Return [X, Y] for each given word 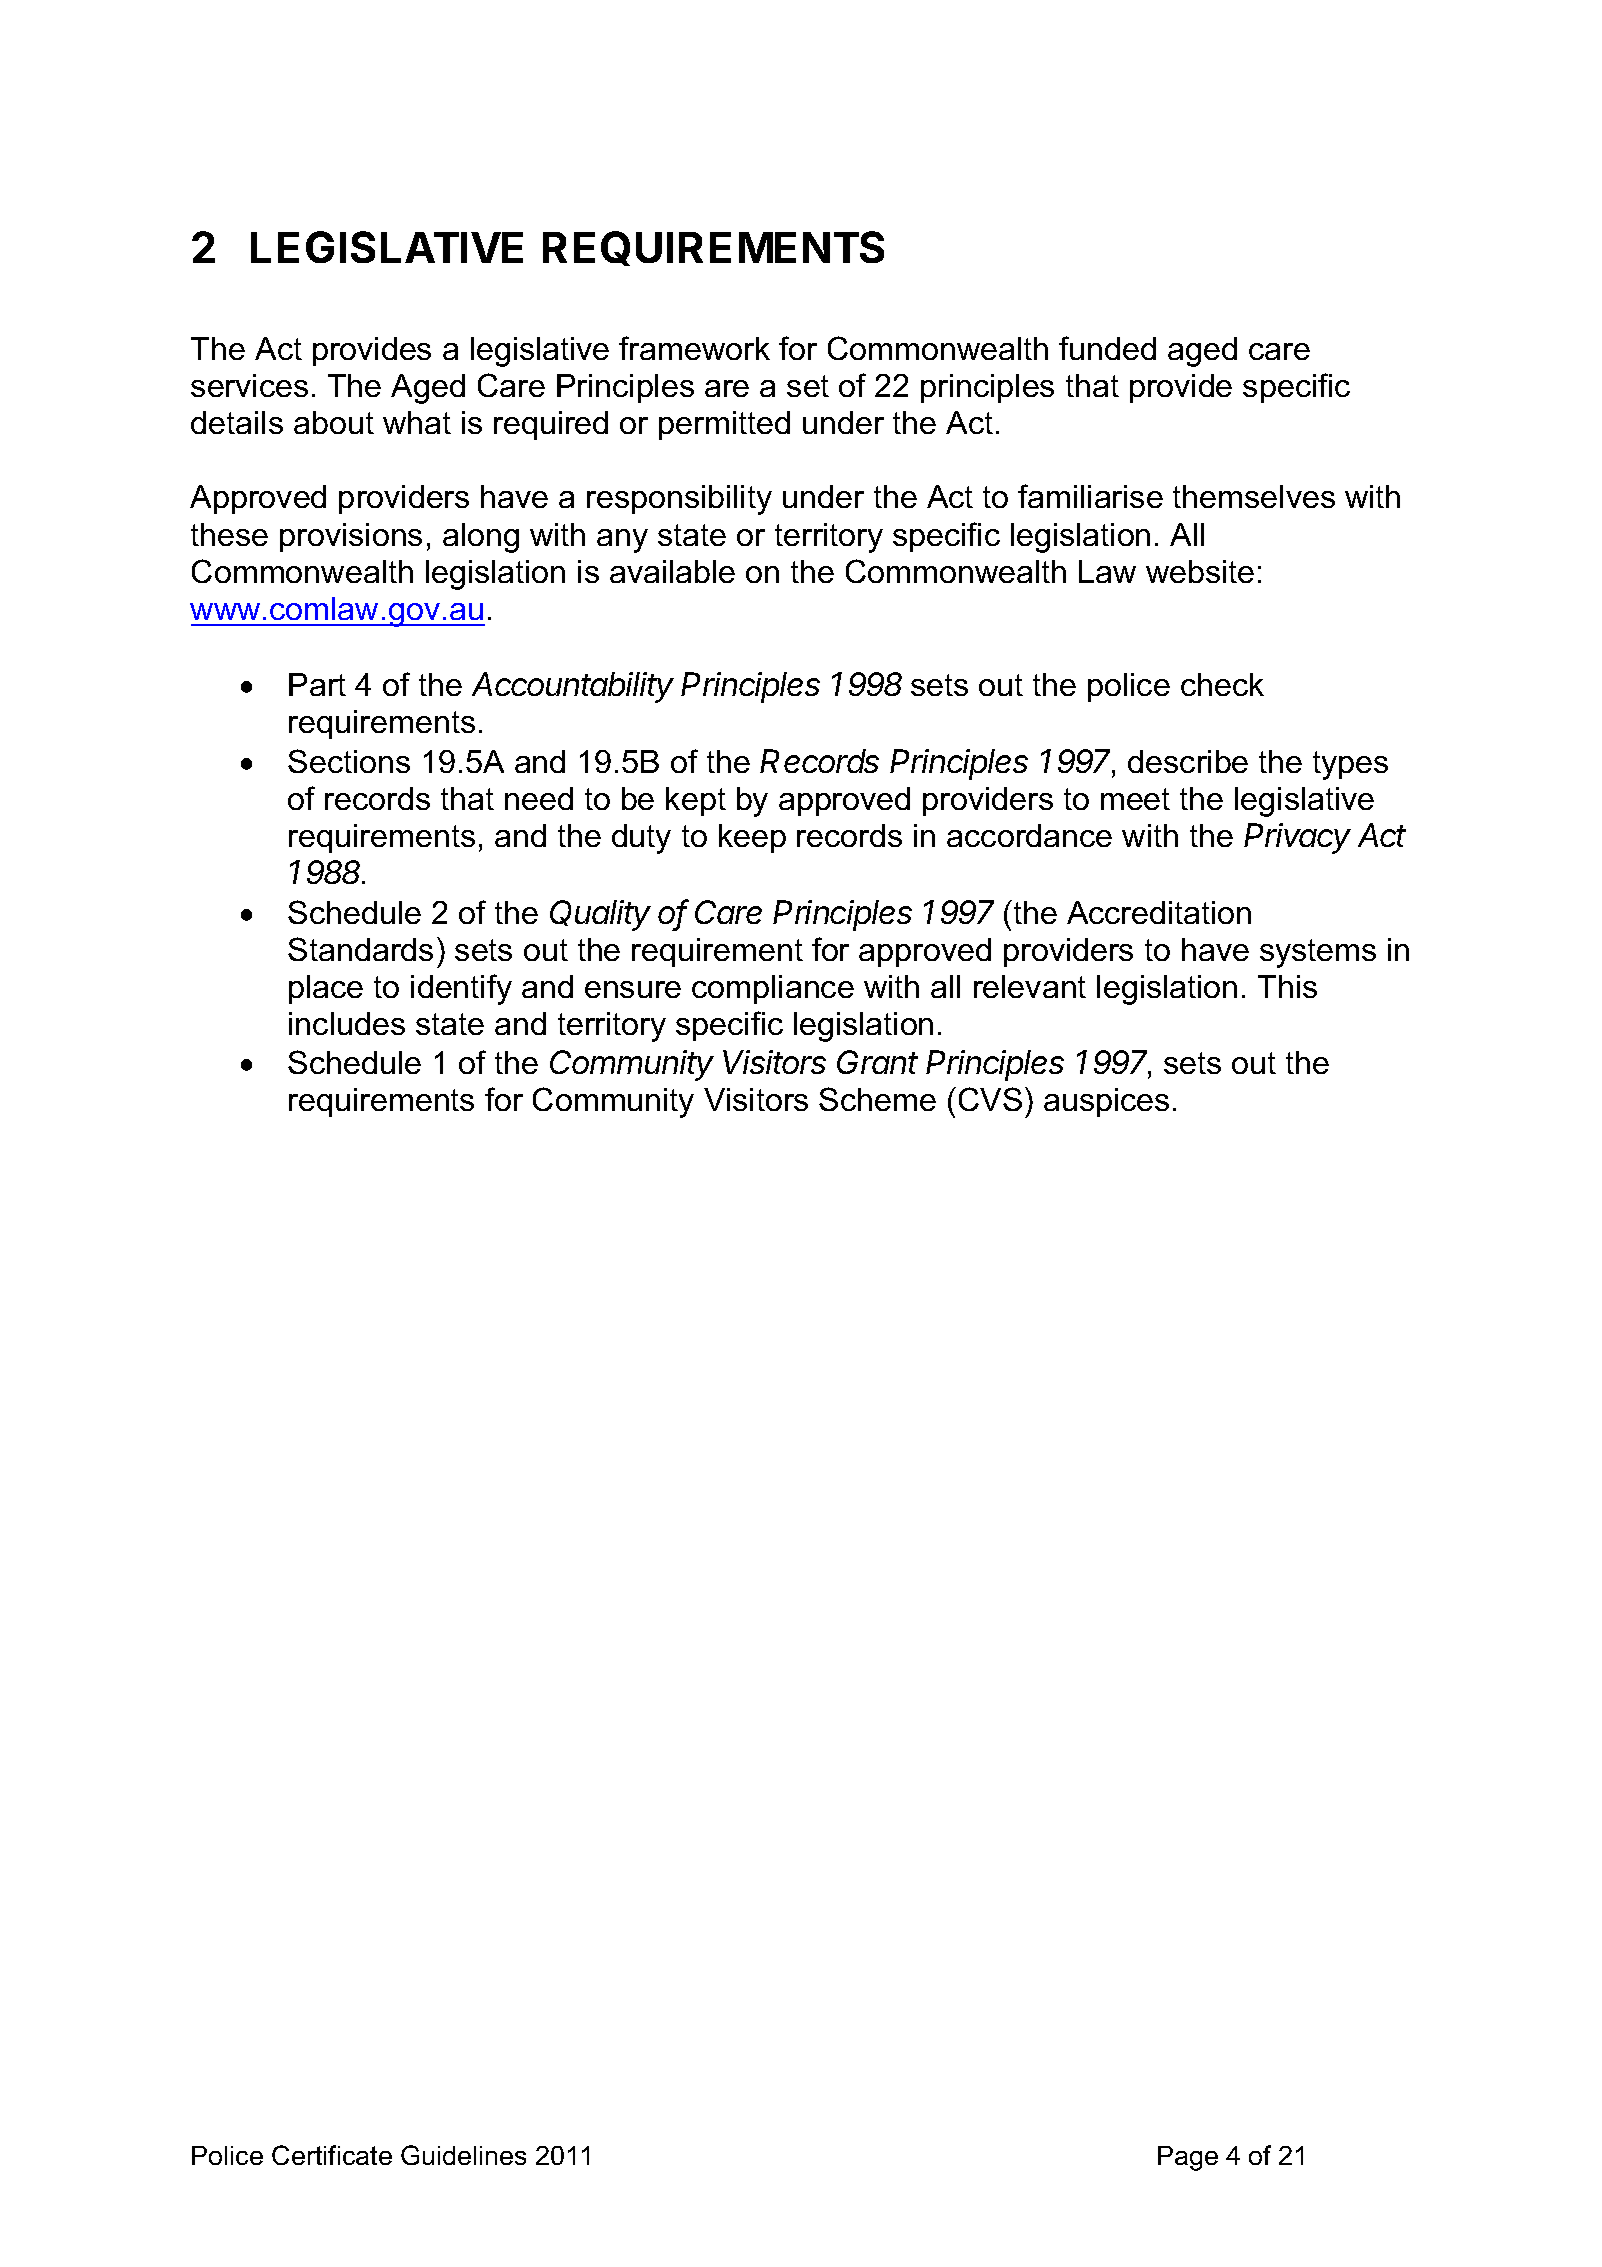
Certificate [332, 2155]
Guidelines [463, 2155]
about [334, 422]
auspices [1106, 1102]
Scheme [877, 1099]
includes [347, 1023]
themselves [1254, 496]
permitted [724, 425]
